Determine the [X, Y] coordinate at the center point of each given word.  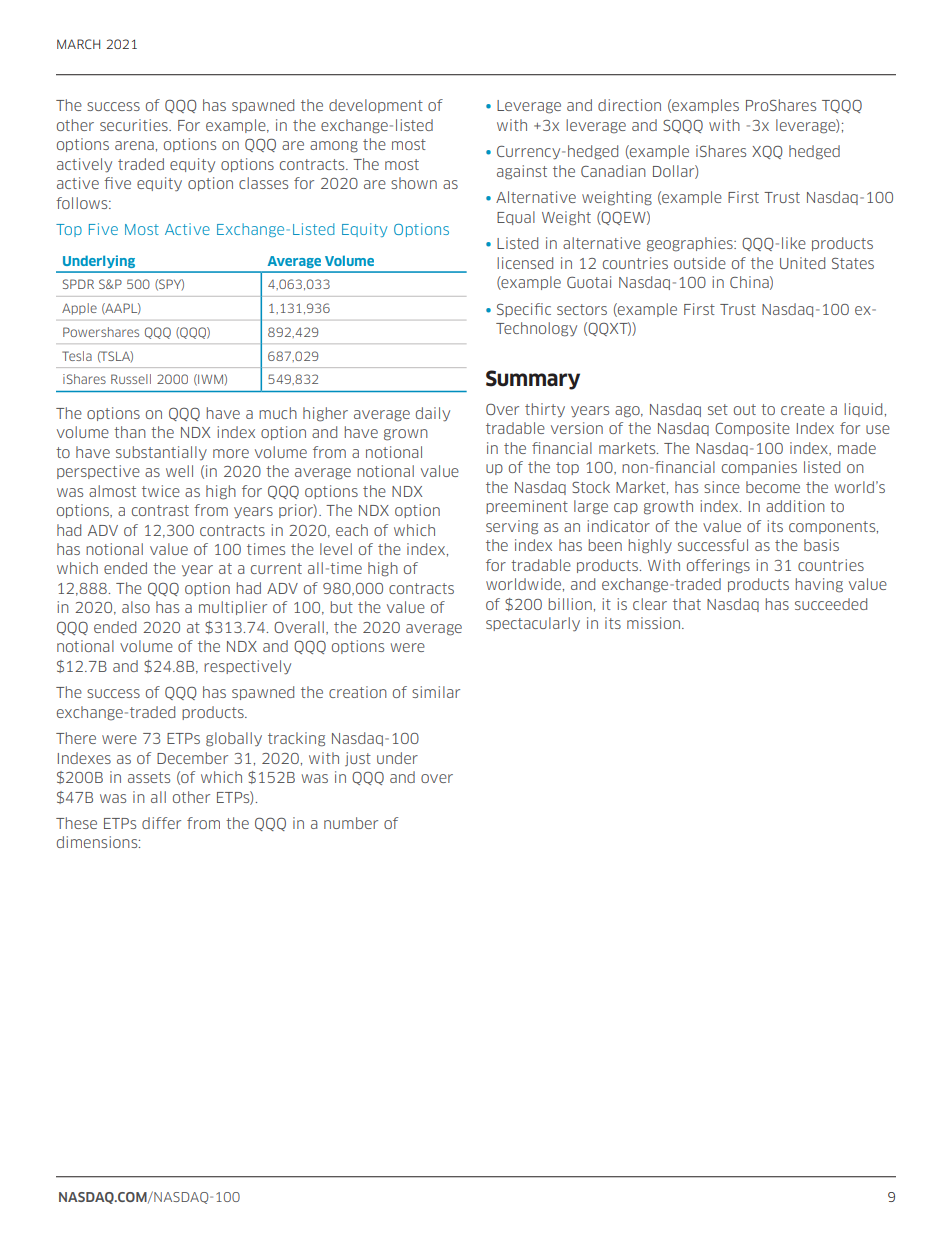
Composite [752, 429]
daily [433, 414]
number [351, 823]
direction [629, 105]
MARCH [78, 44]
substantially [161, 453]
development [376, 106]
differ [161, 823]
